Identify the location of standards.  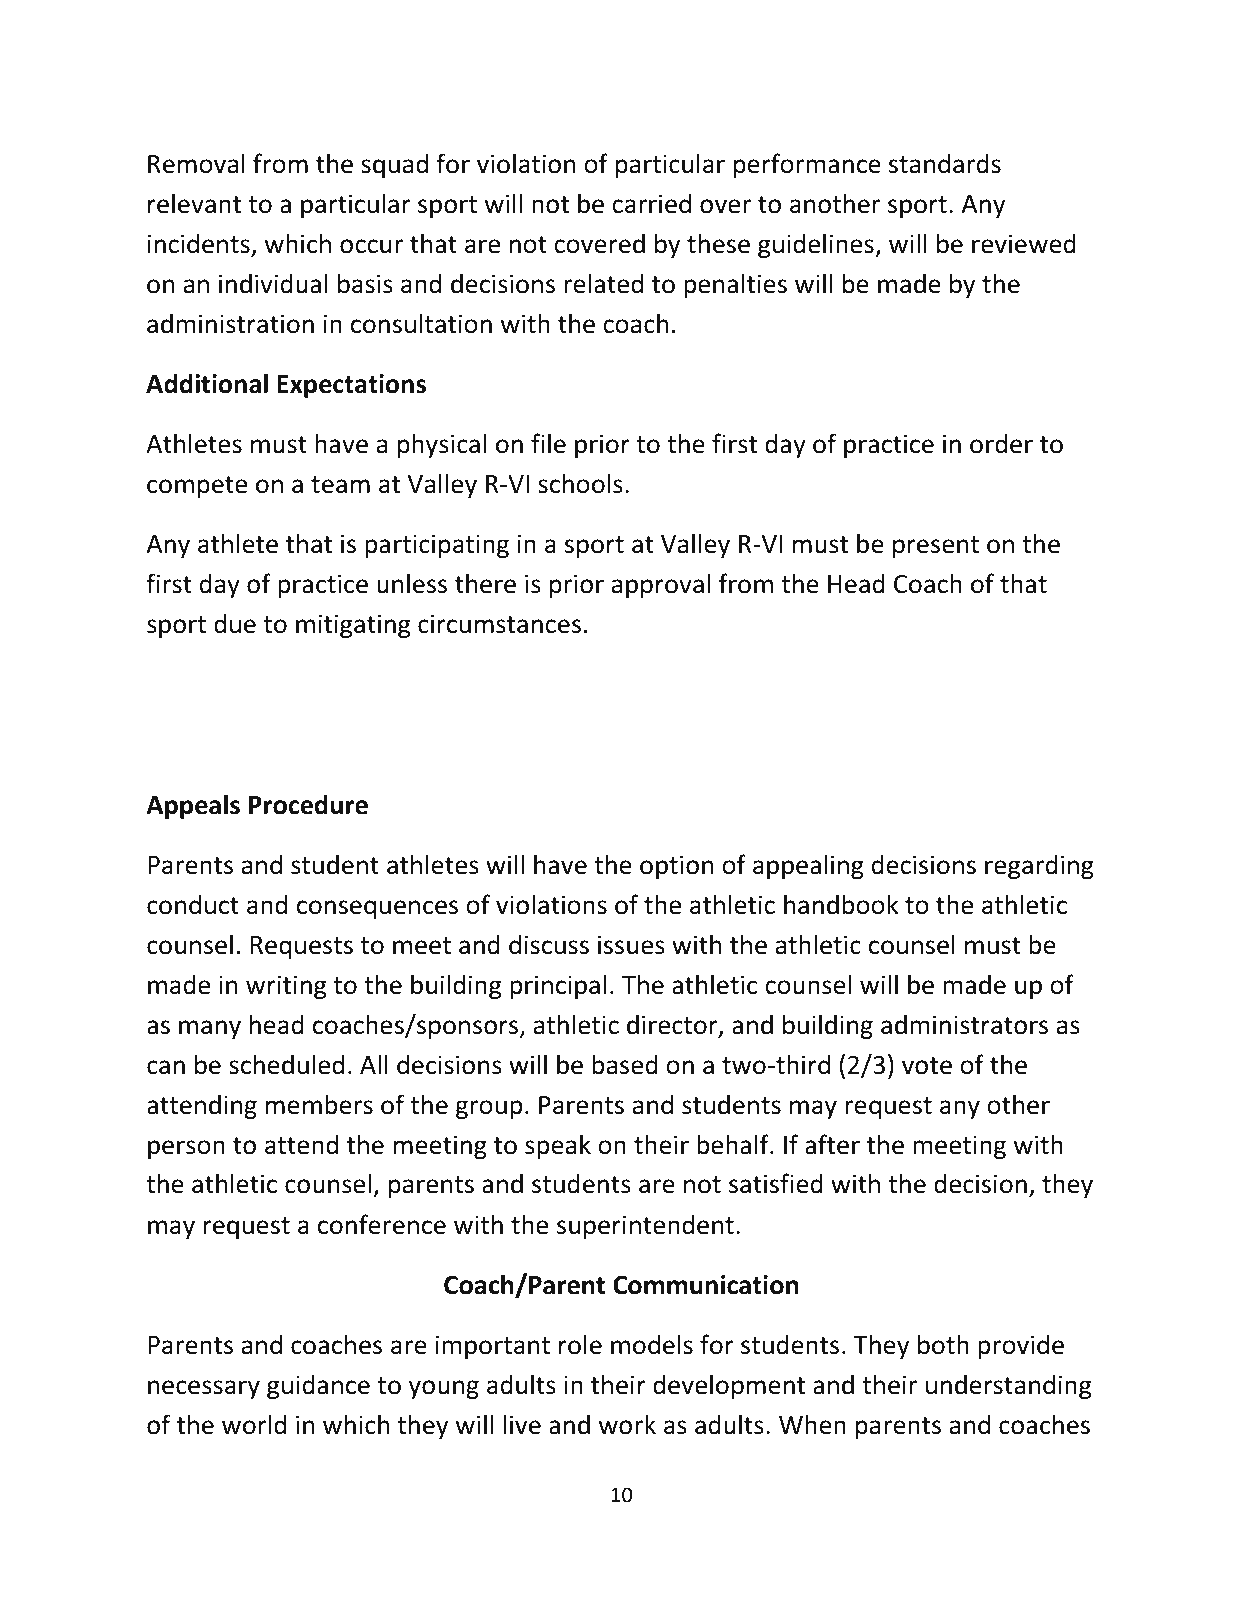
(945, 163).
